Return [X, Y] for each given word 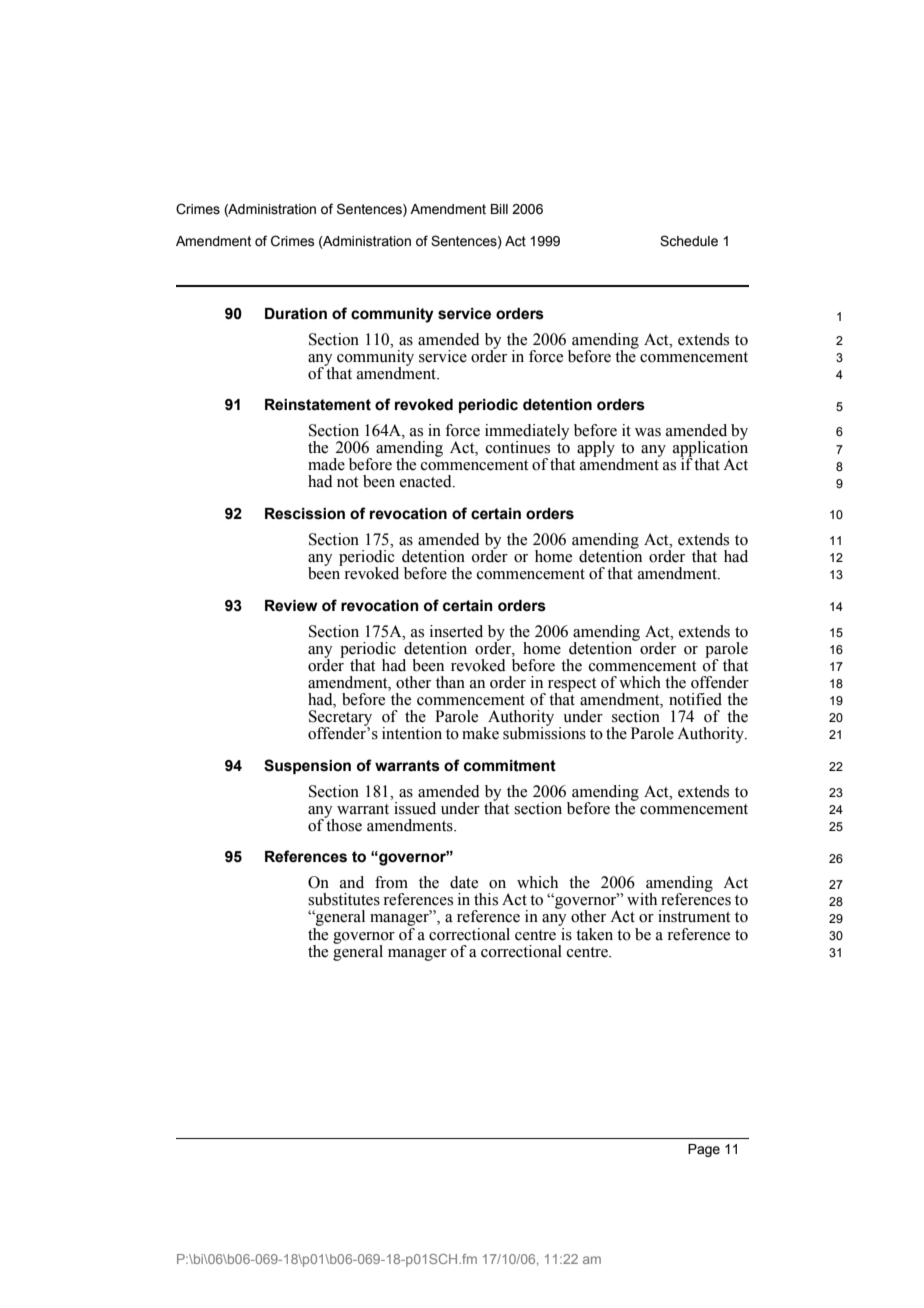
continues [518, 447]
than [450, 682]
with [642, 899]
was [648, 432]
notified [695, 699]
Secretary [340, 719]
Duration [296, 314]
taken [594, 934]
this [486, 899]
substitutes [344, 899]
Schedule [689, 241]
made [326, 464]
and [352, 882]
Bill [499, 209]
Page [704, 1150]
